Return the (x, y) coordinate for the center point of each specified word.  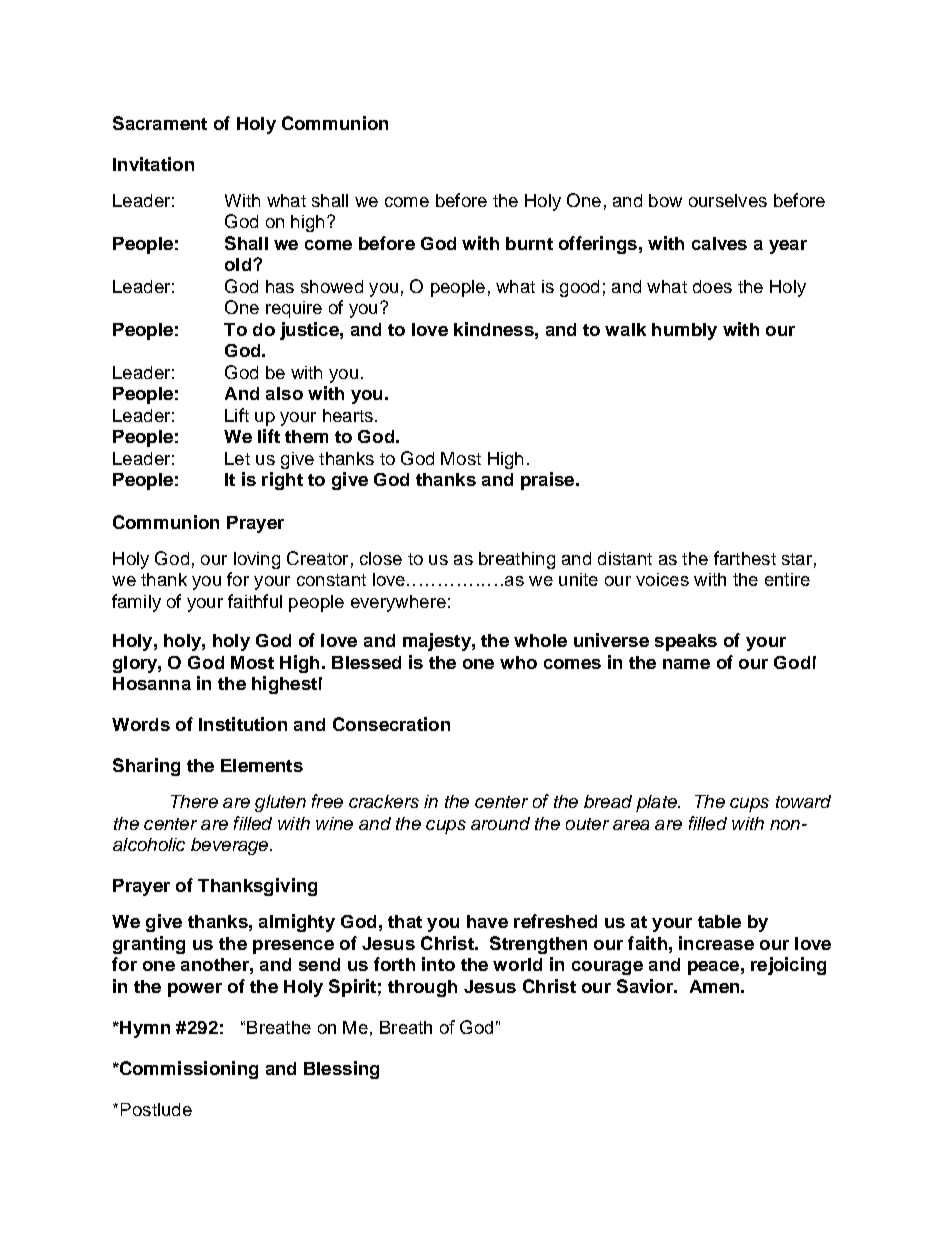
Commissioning (188, 1070)
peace (713, 968)
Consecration (391, 724)
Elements (262, 765)
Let (237, 458)
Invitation (153, 164)
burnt (529, 243)
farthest (745, 558)
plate (657, 803)
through (422, 988)
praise (547, 481)
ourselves (728, 200)
